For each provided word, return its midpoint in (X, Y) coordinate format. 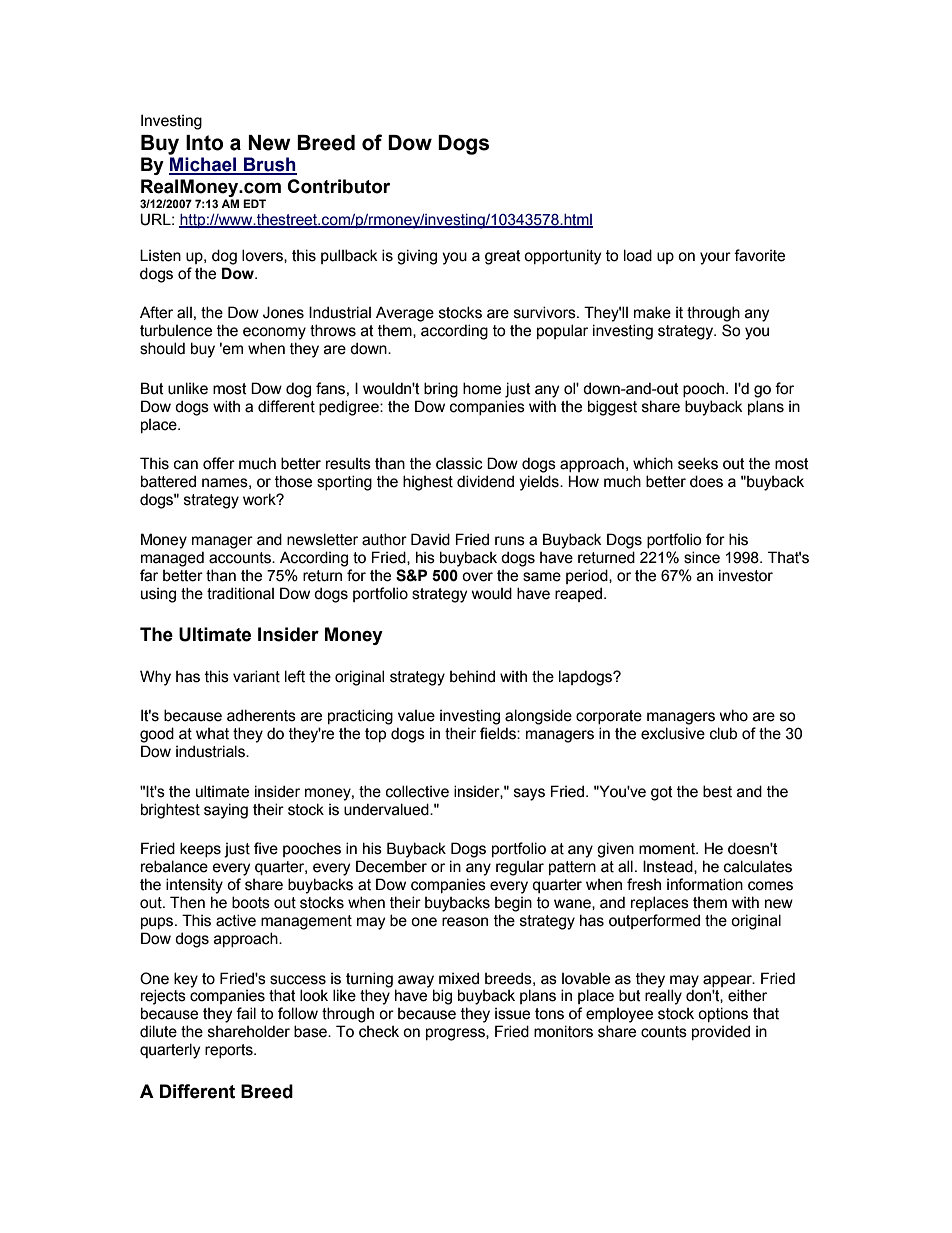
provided (721, 1032)
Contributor (338, 186)
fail (246, 1013)
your (715, 258)
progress (456, 1034)
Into (204, 143)
